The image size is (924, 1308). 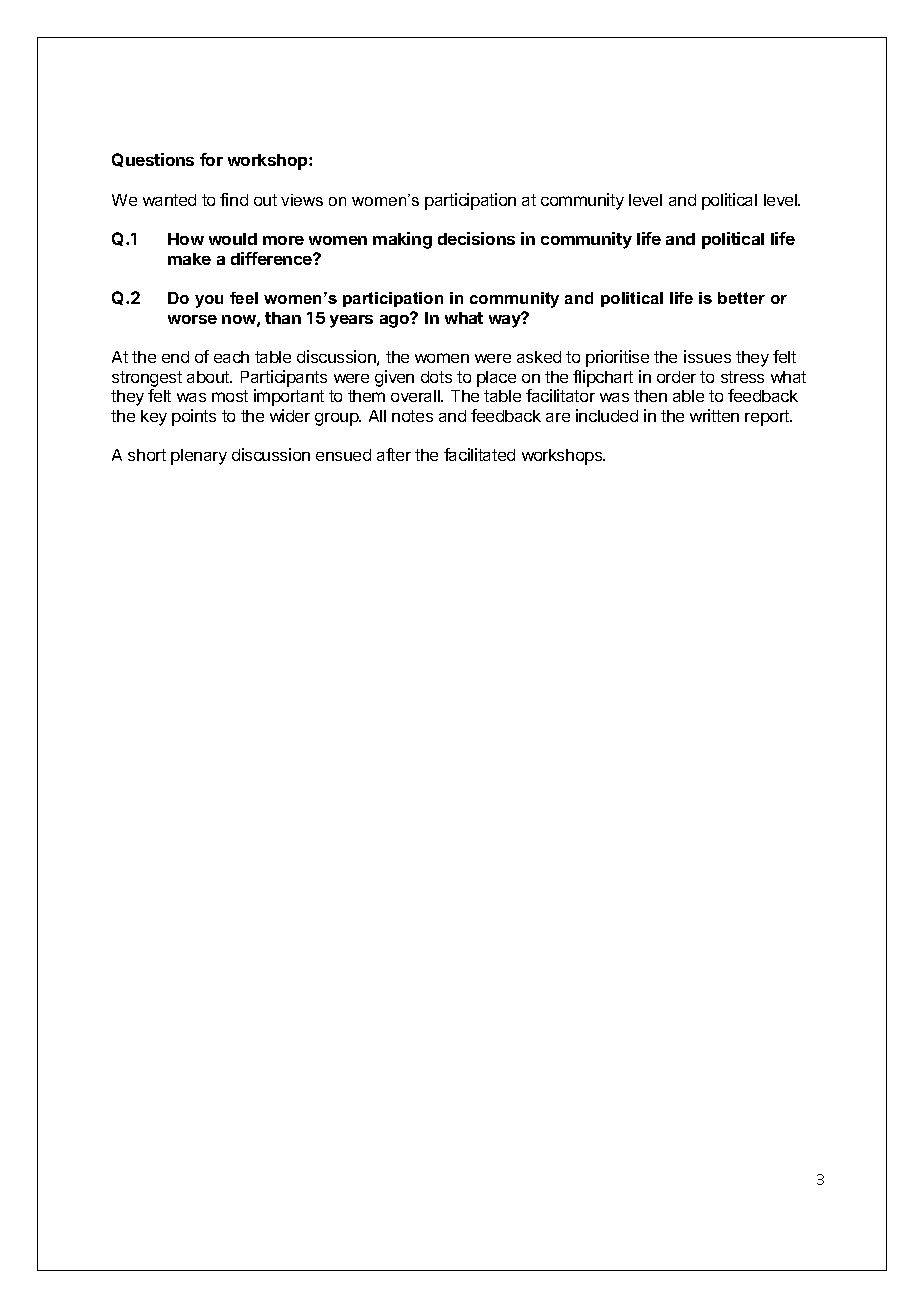 I want to click on better, so click(x=741, y=298).
